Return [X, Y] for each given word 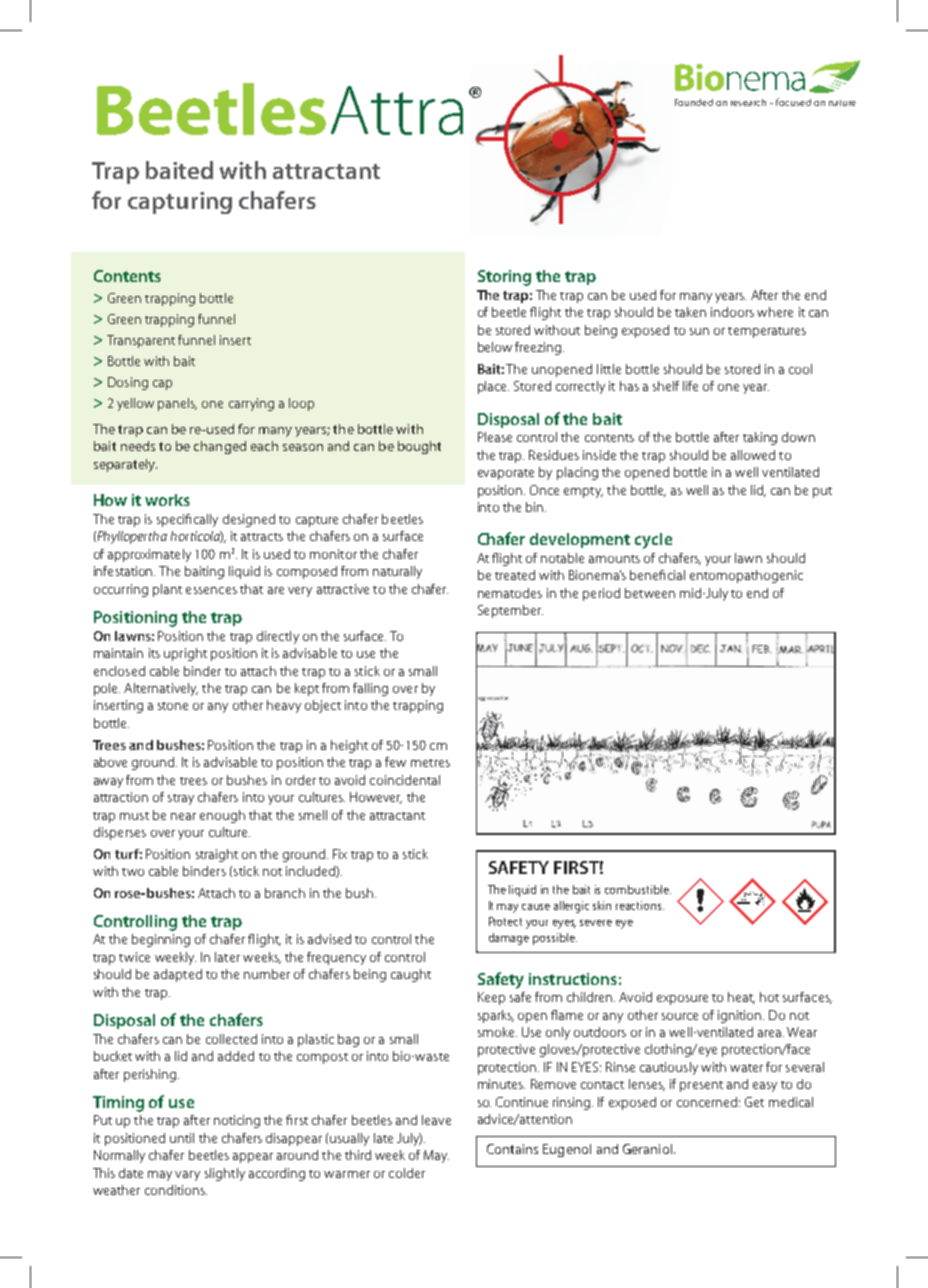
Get [754, 1102]
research [748, 102]
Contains [512, 1149]
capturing [180, 203]
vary [187, 1176]
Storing [504, 278]
